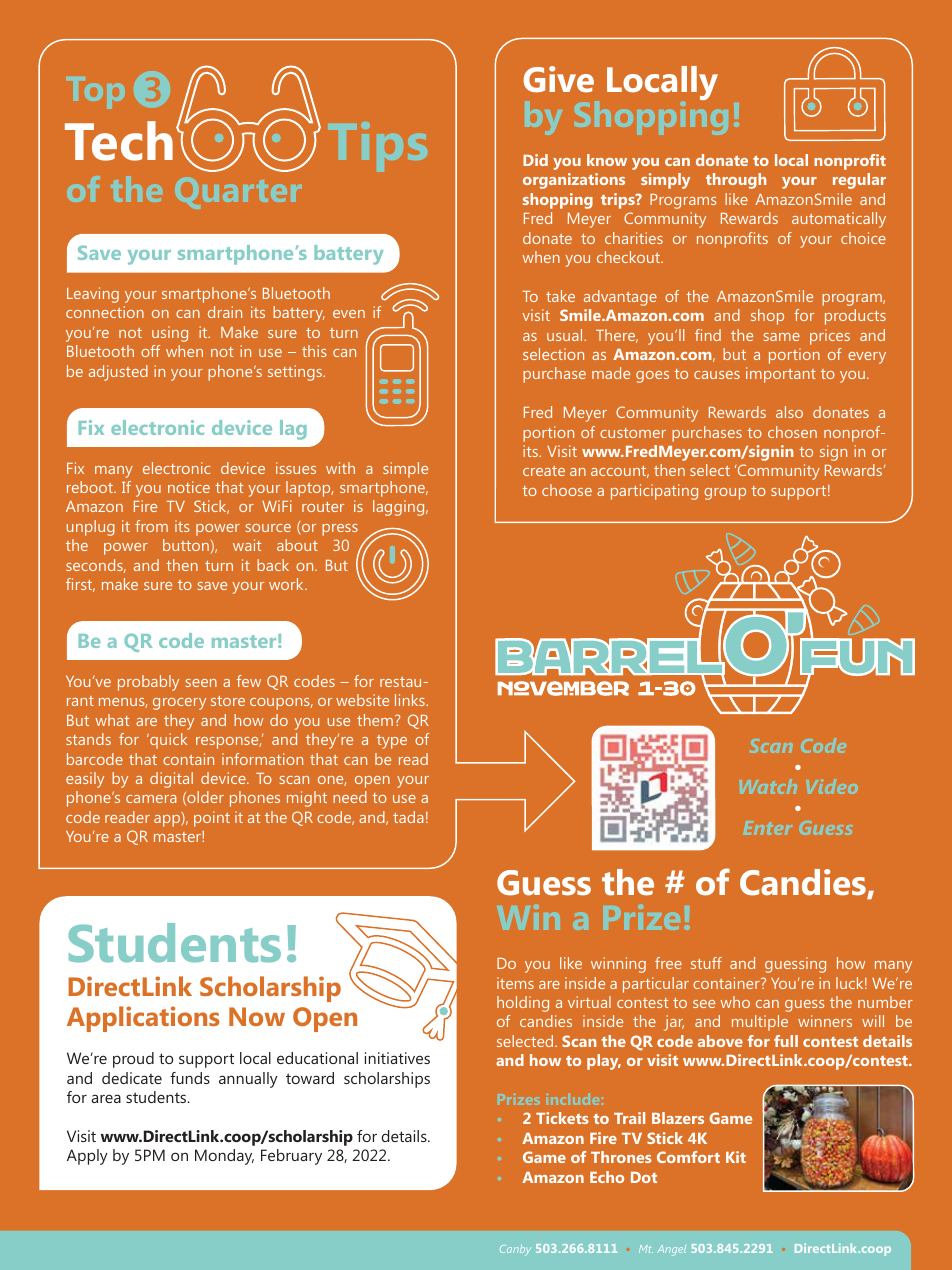 The height and width of the page is (1270, 952). What do you see at coordinates (143, 1019) in the page?
I see `Applications` at bounding box center [143, 1019].
